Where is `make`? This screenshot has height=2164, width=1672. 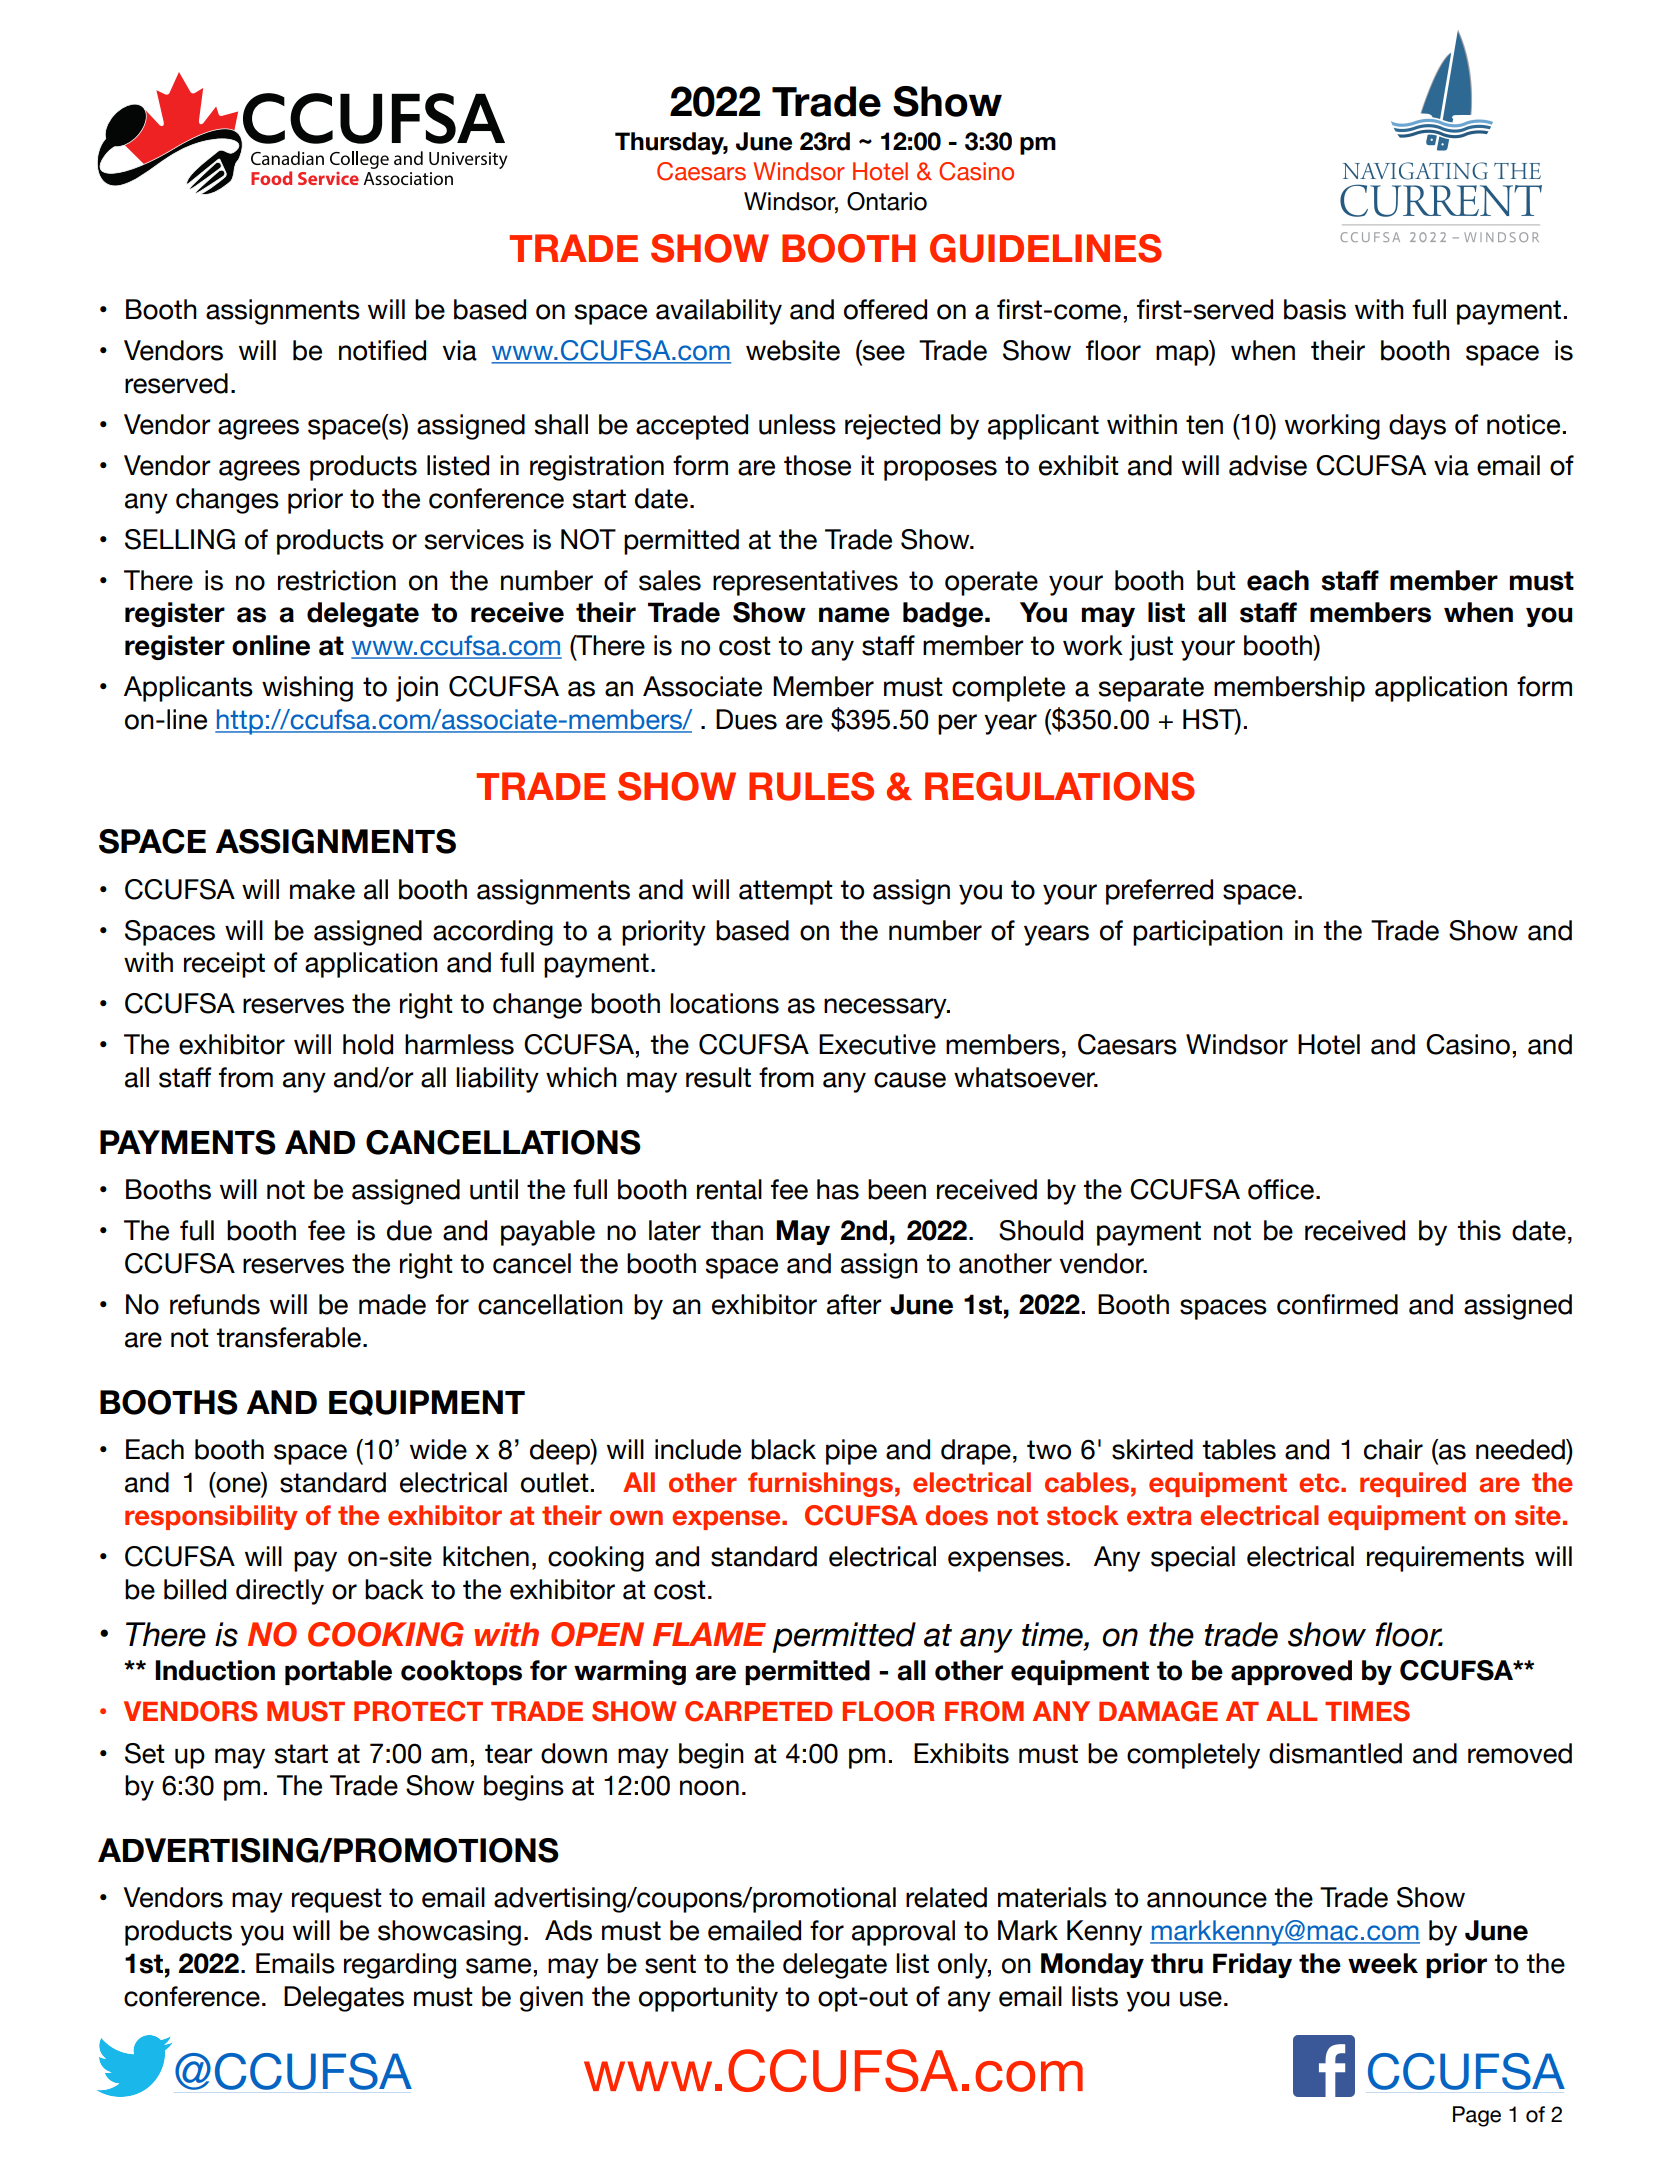
make is located at coordinates (322, 889).
